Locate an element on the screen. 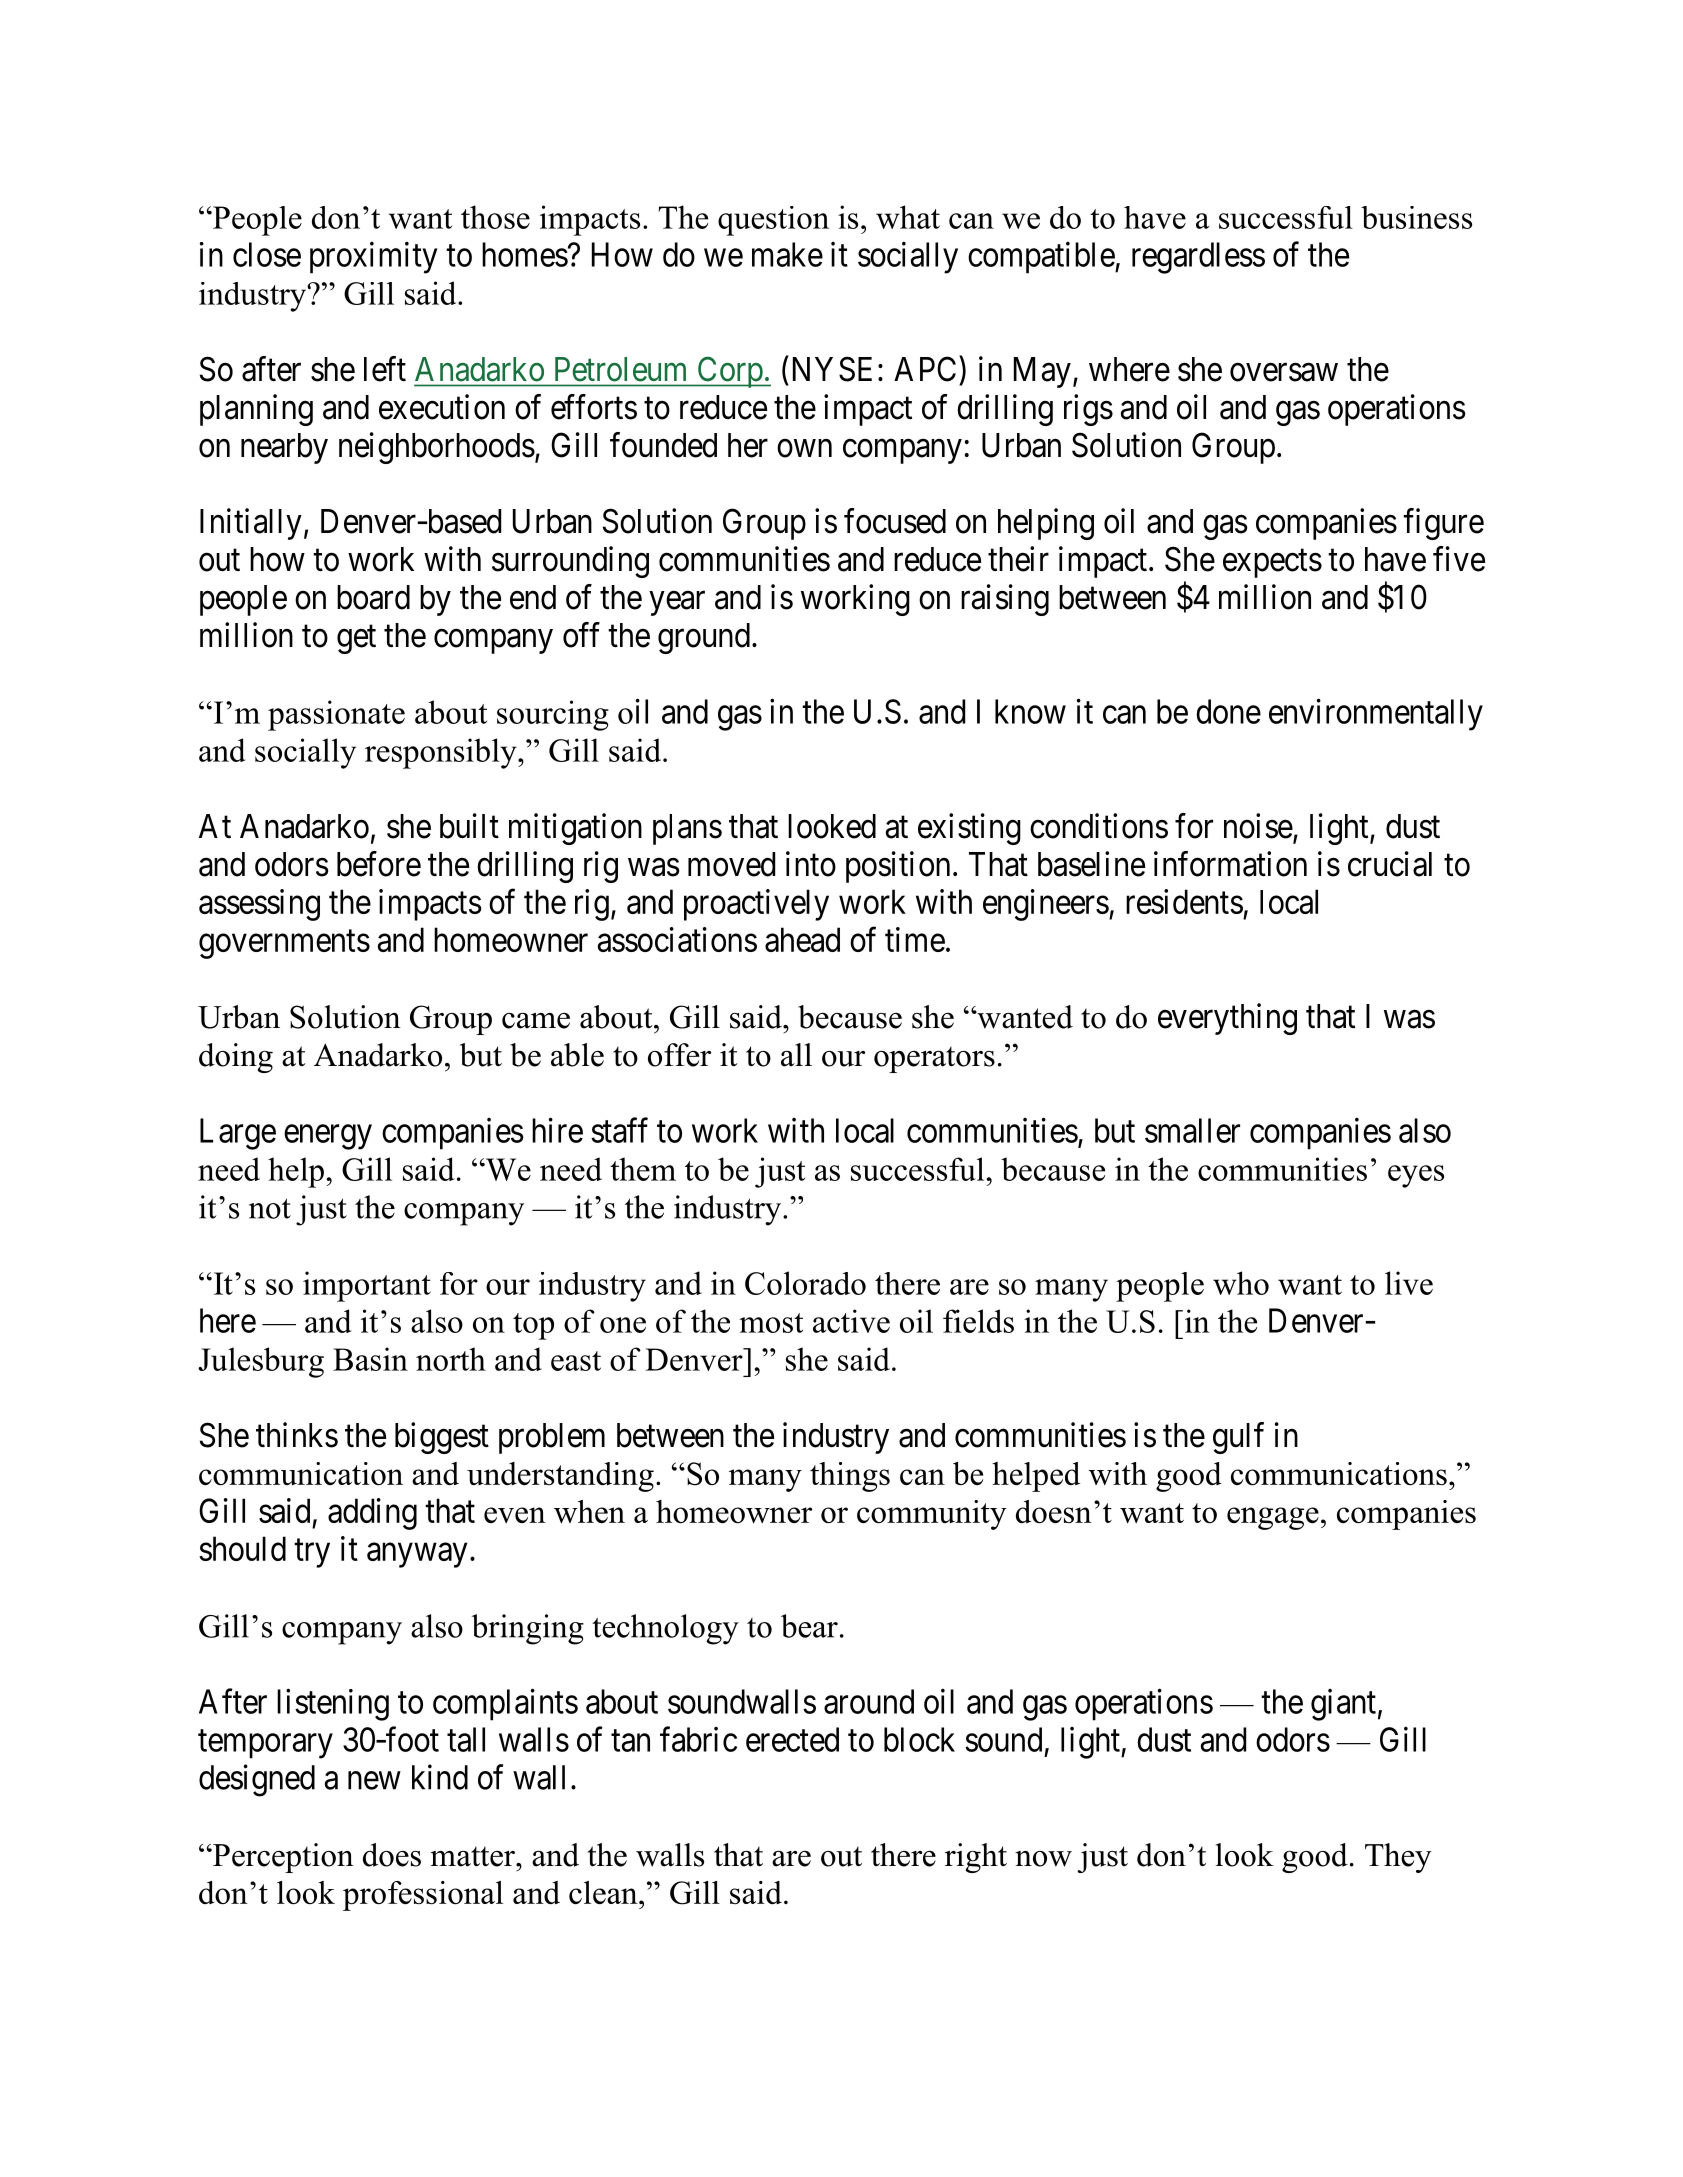  right is located at coordinates (976, 1858).
